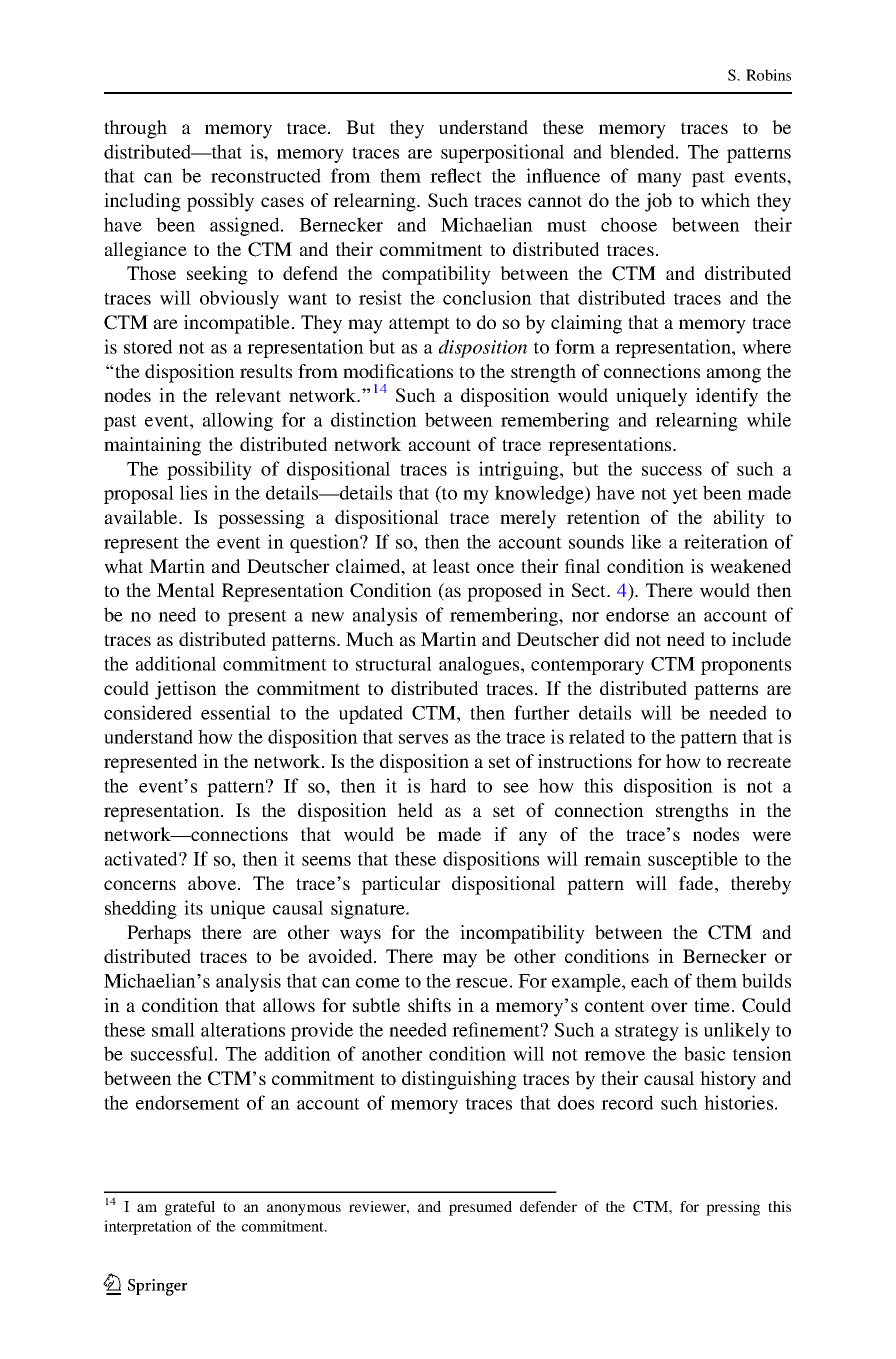 The image size is (896, 1359). What do you see at coordinates (135, 129) in the image?
I see `through` at bounding box center [135, 129].
